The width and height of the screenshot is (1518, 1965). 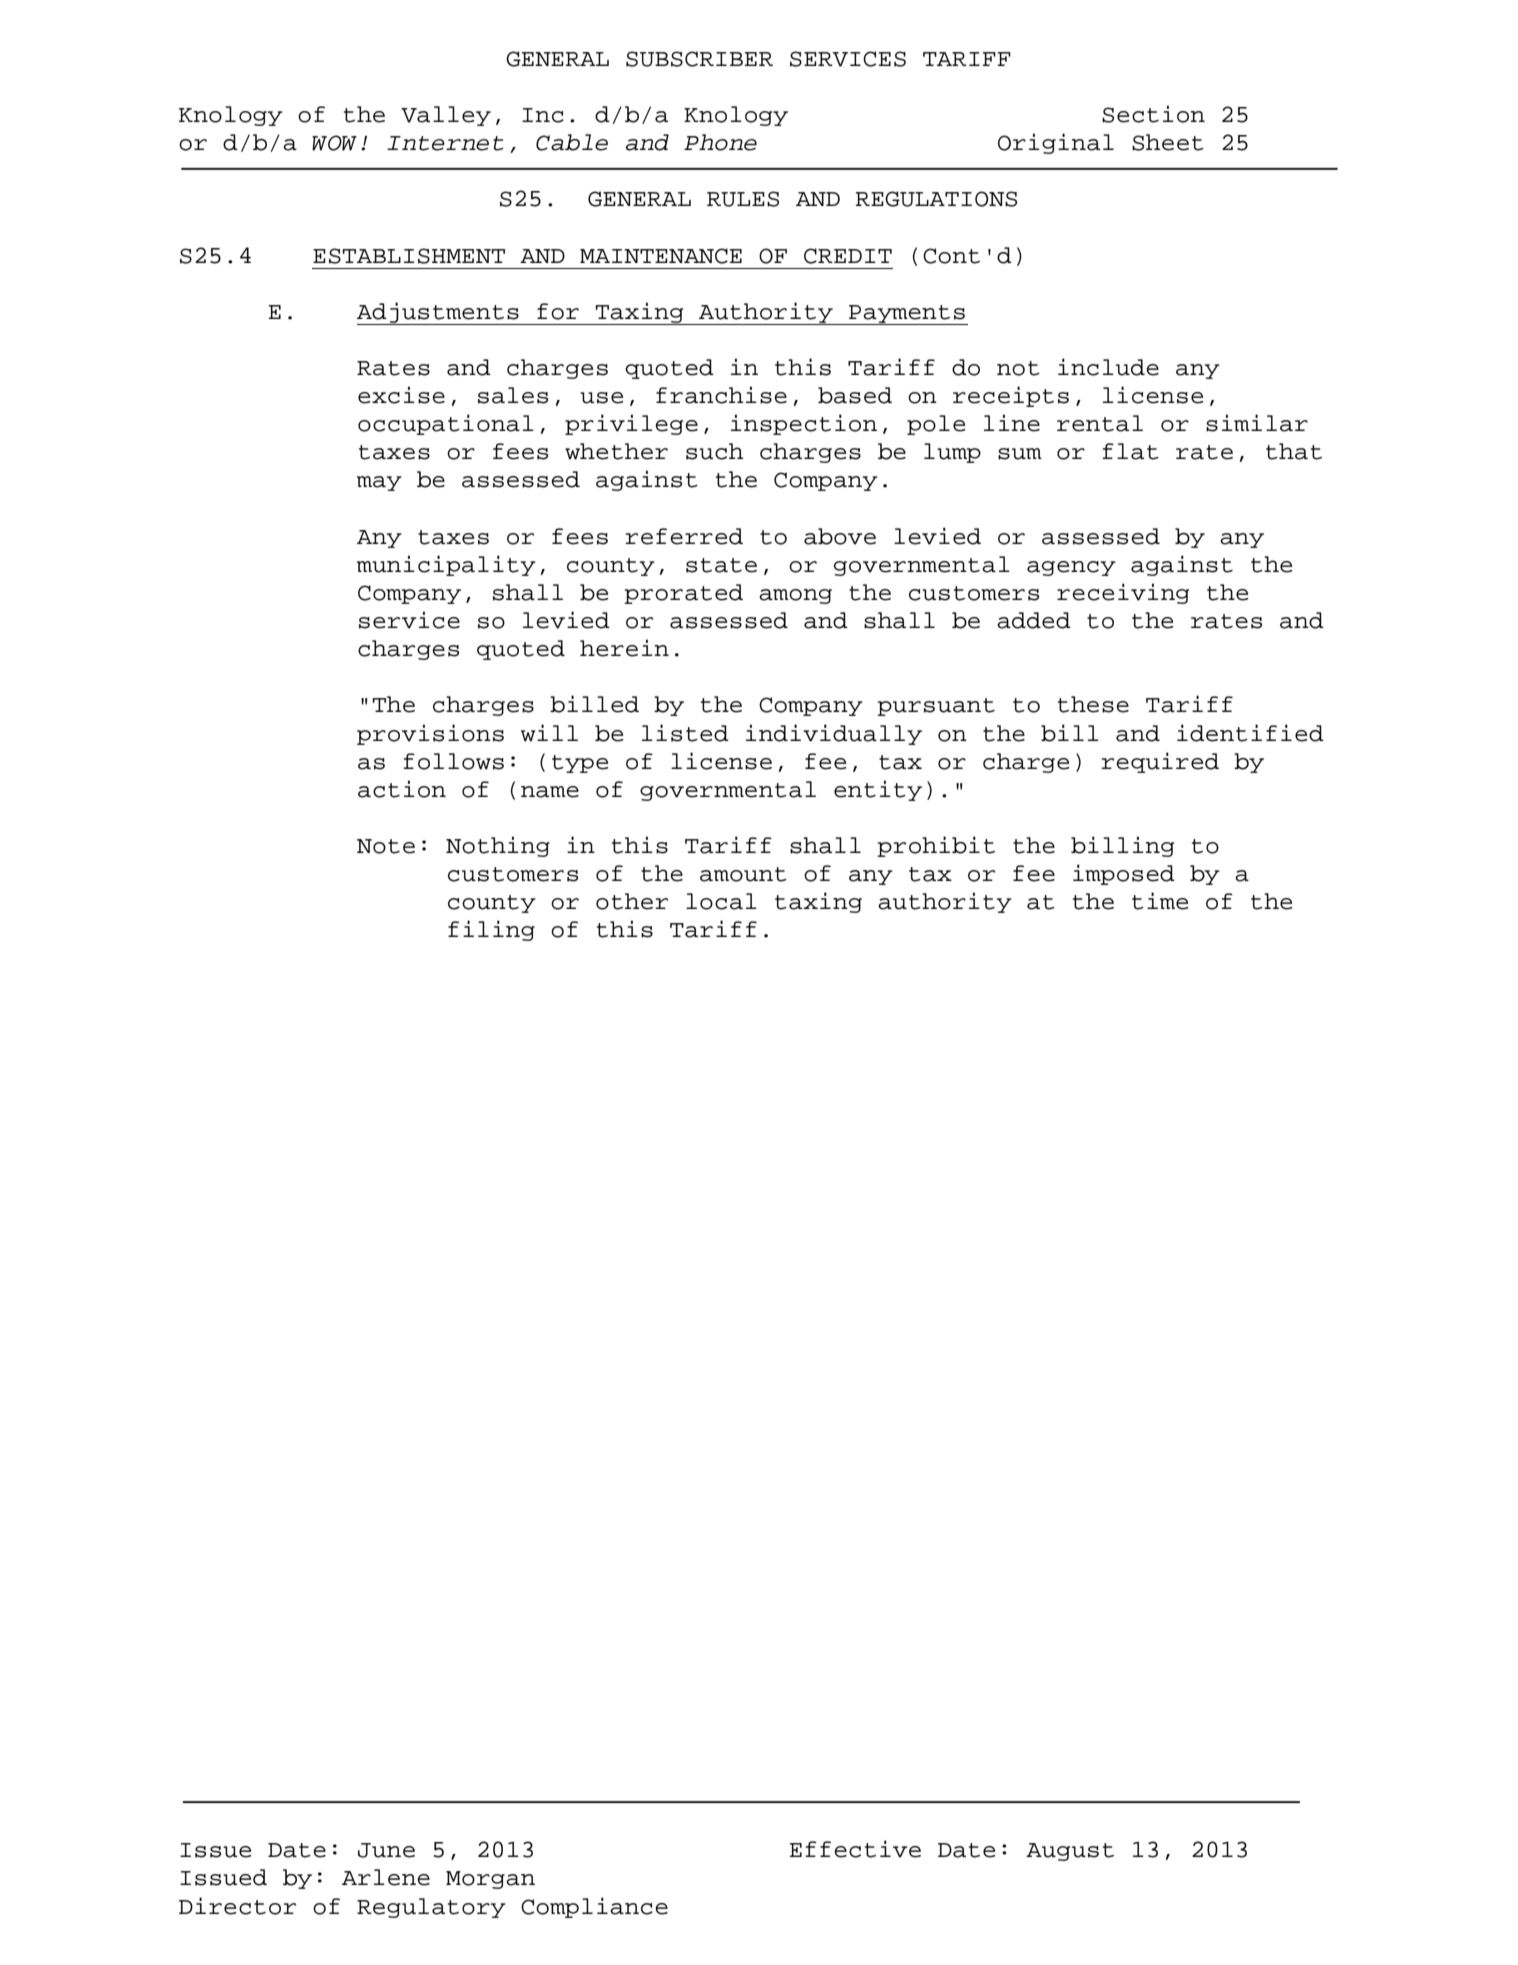 I want to click on Phone, so click(x=720, y=142).
